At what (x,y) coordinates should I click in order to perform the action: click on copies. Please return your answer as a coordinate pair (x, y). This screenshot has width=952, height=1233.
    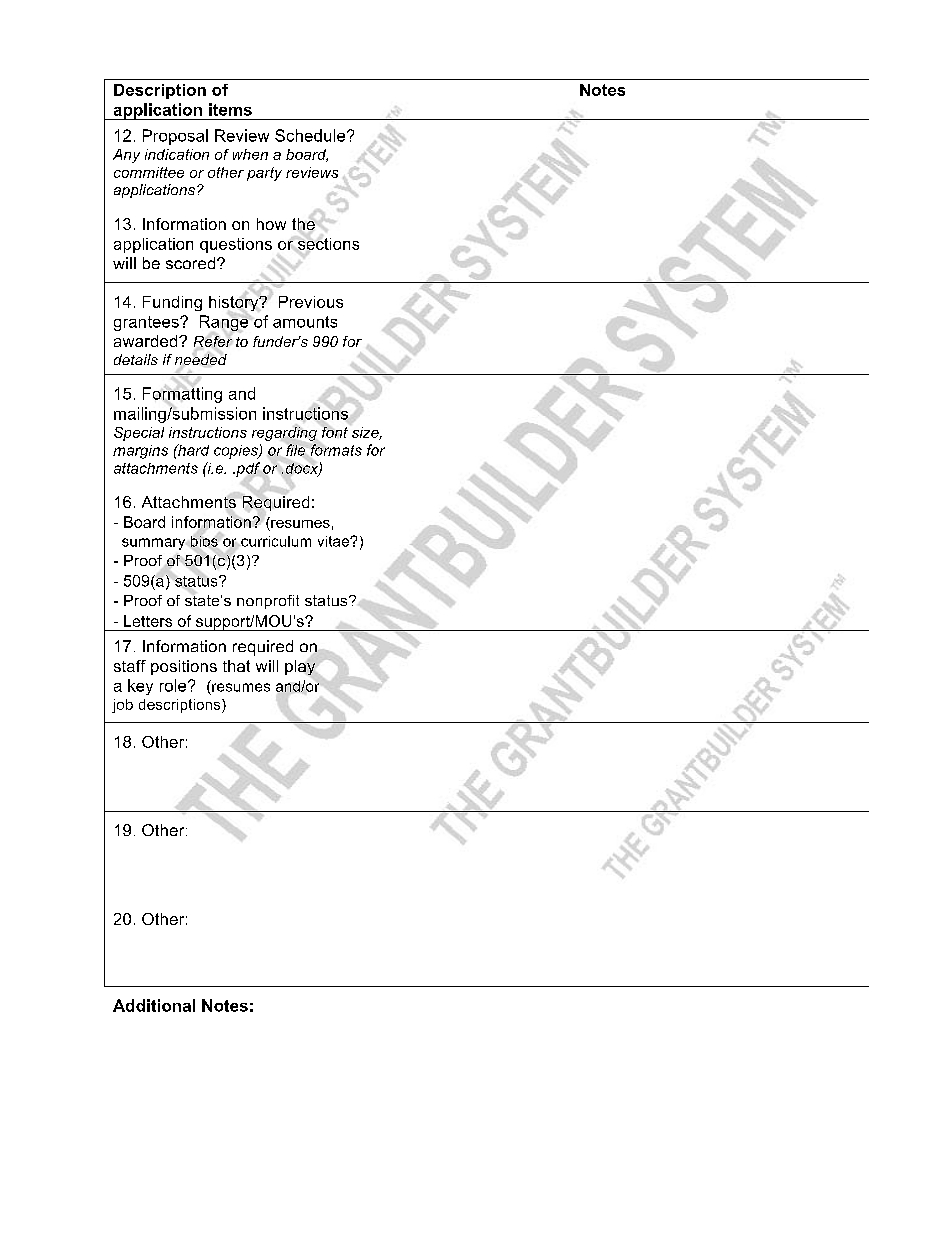
    Looking at the image, I should click on (237, 452).
